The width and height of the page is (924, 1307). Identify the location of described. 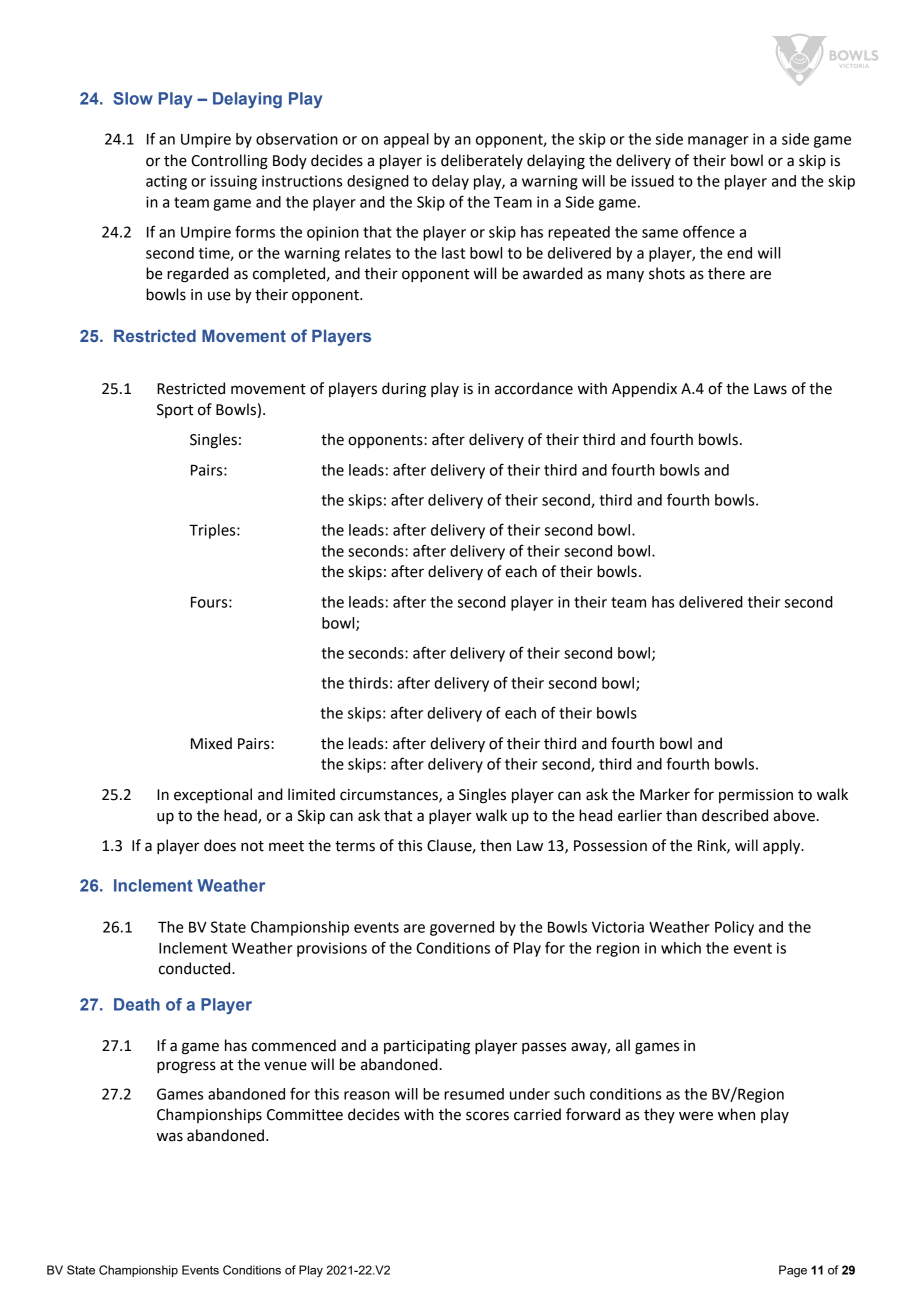
(735, 815).
